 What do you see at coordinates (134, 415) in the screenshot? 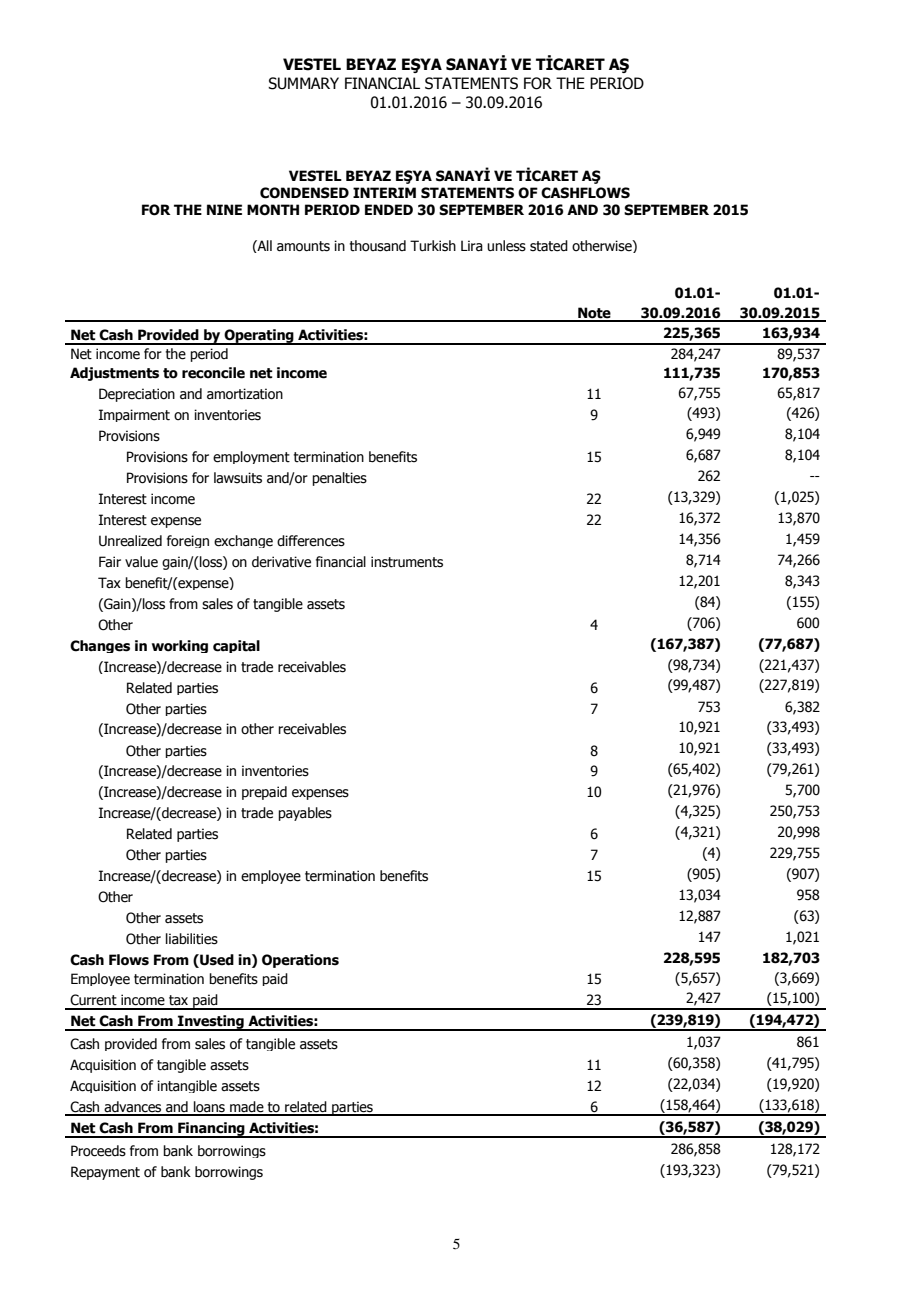
I see `Impairment` at bounding box center [134, 415].
